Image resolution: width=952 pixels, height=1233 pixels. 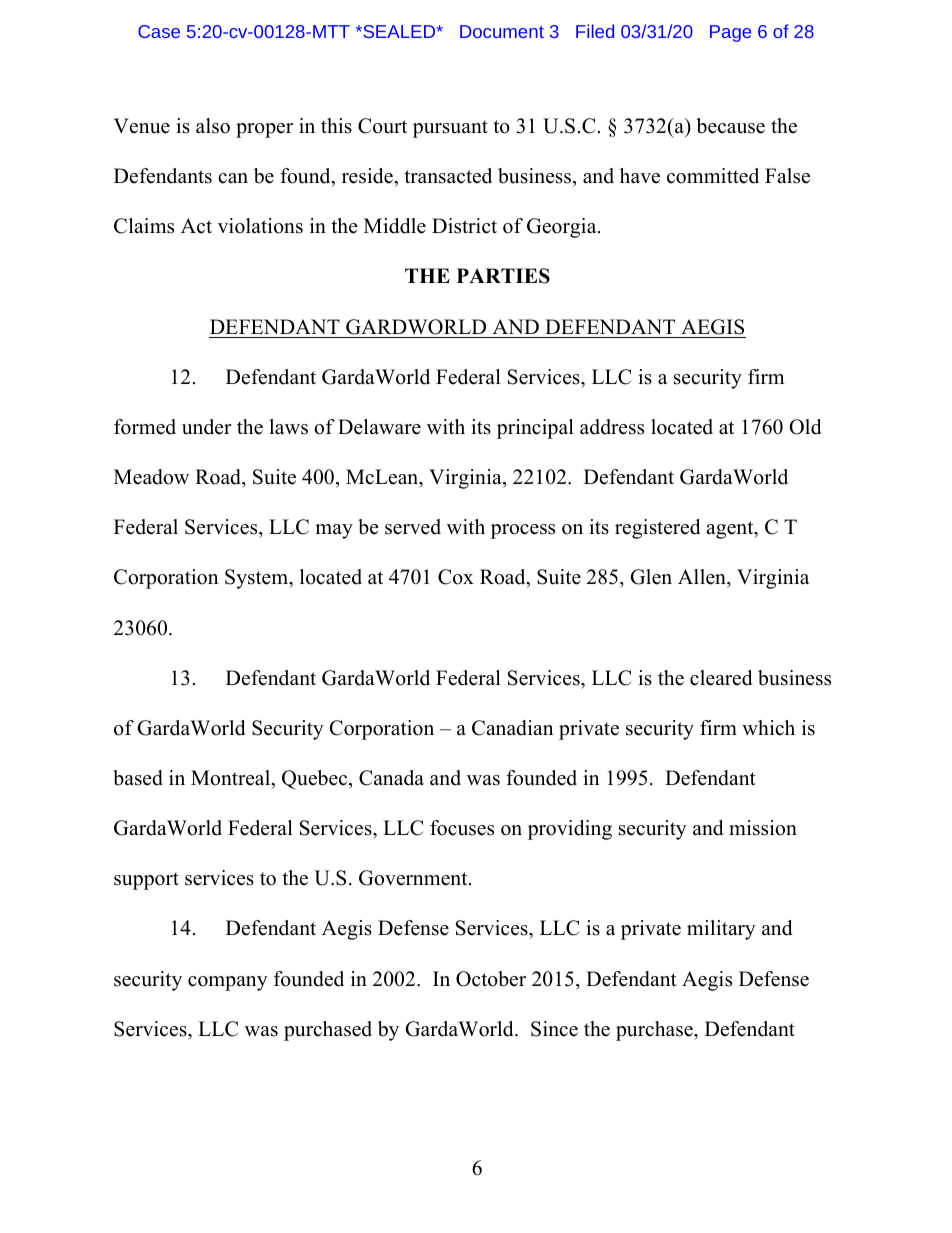 I want to click on process, so click(x=523, y=531).
